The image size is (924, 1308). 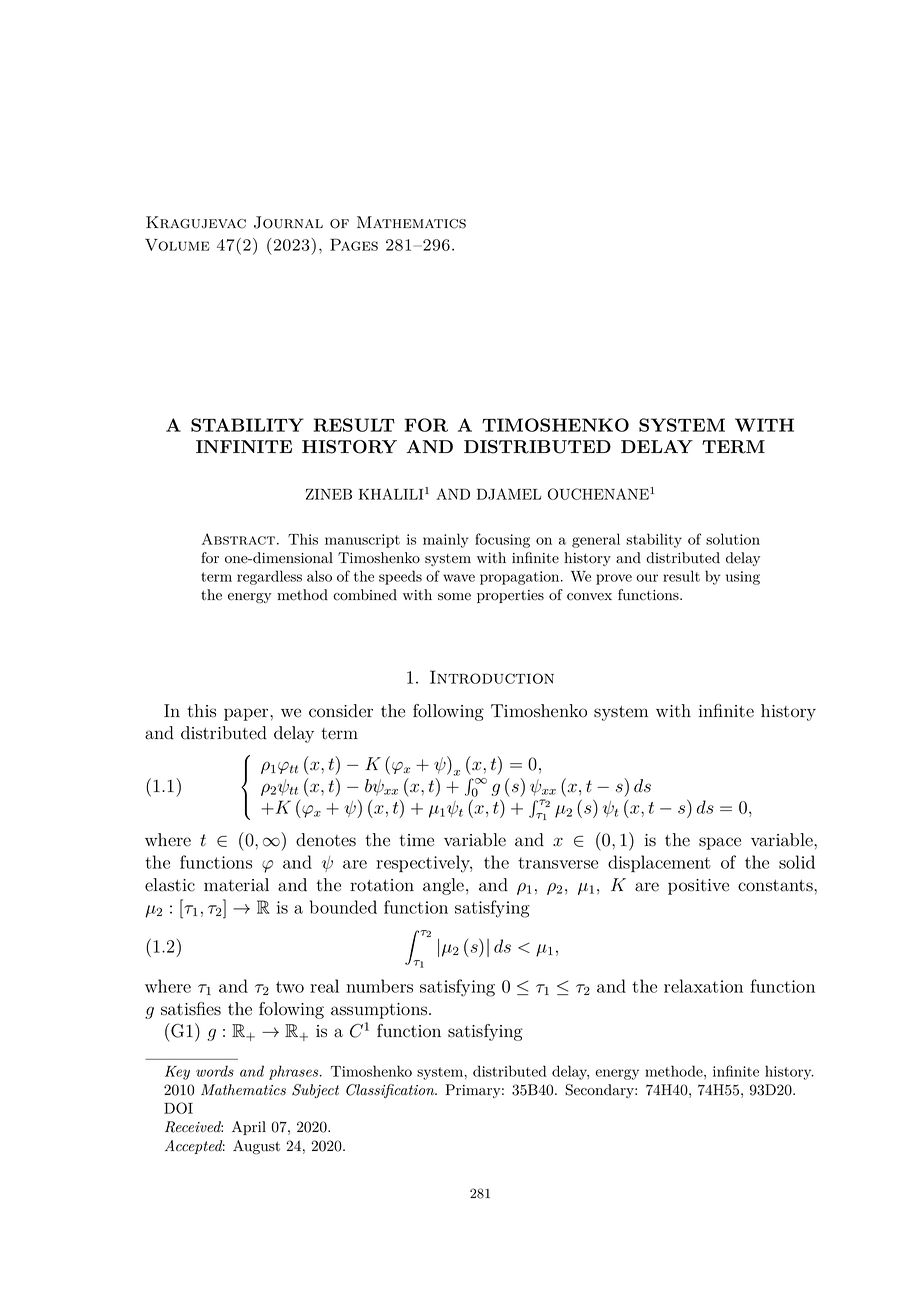 What do you see at coordinates (288, 222) in the screenshot?
I see `Journal` at bounding box center [288, 222].
